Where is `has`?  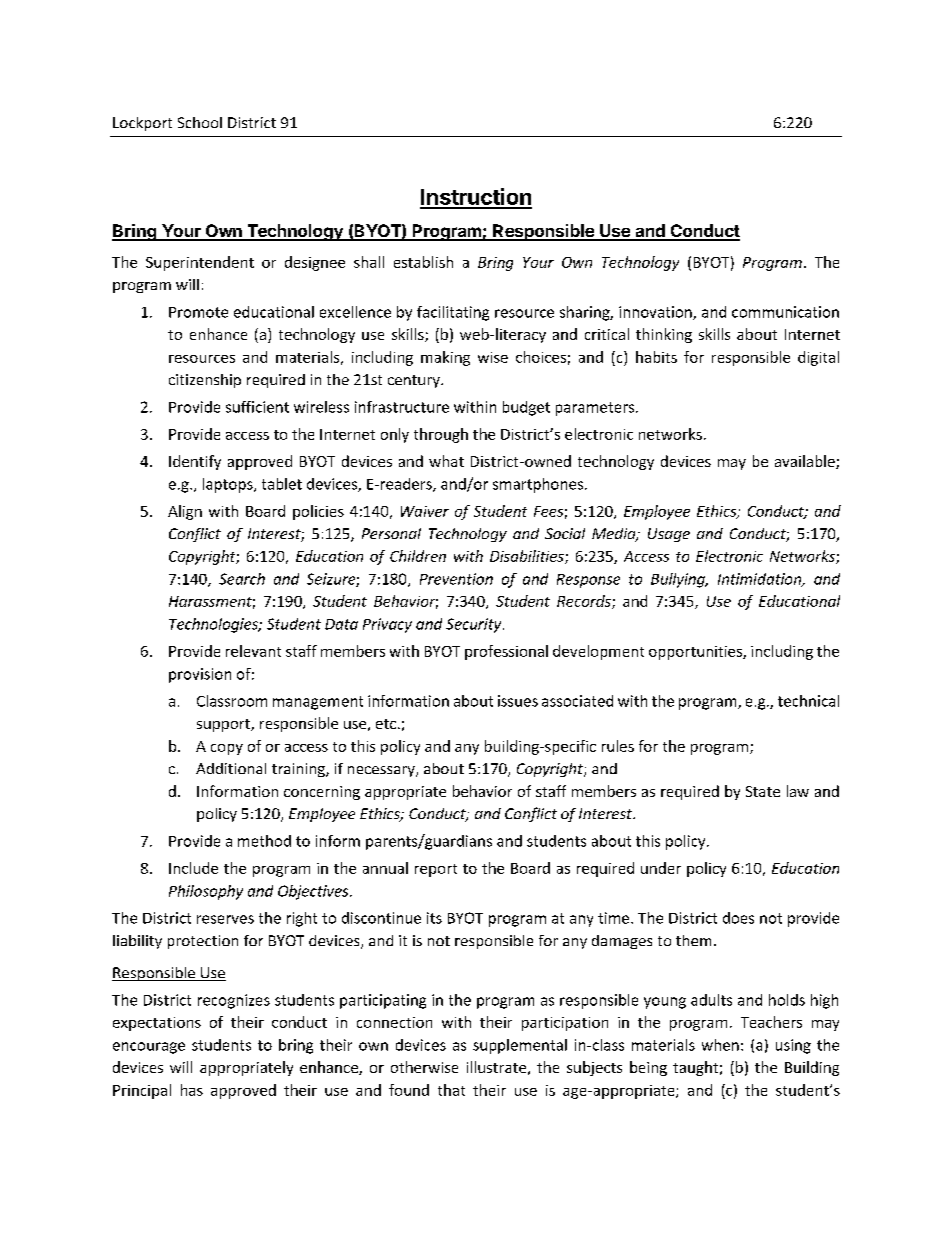
has is located at coordinates (192, 1090).
